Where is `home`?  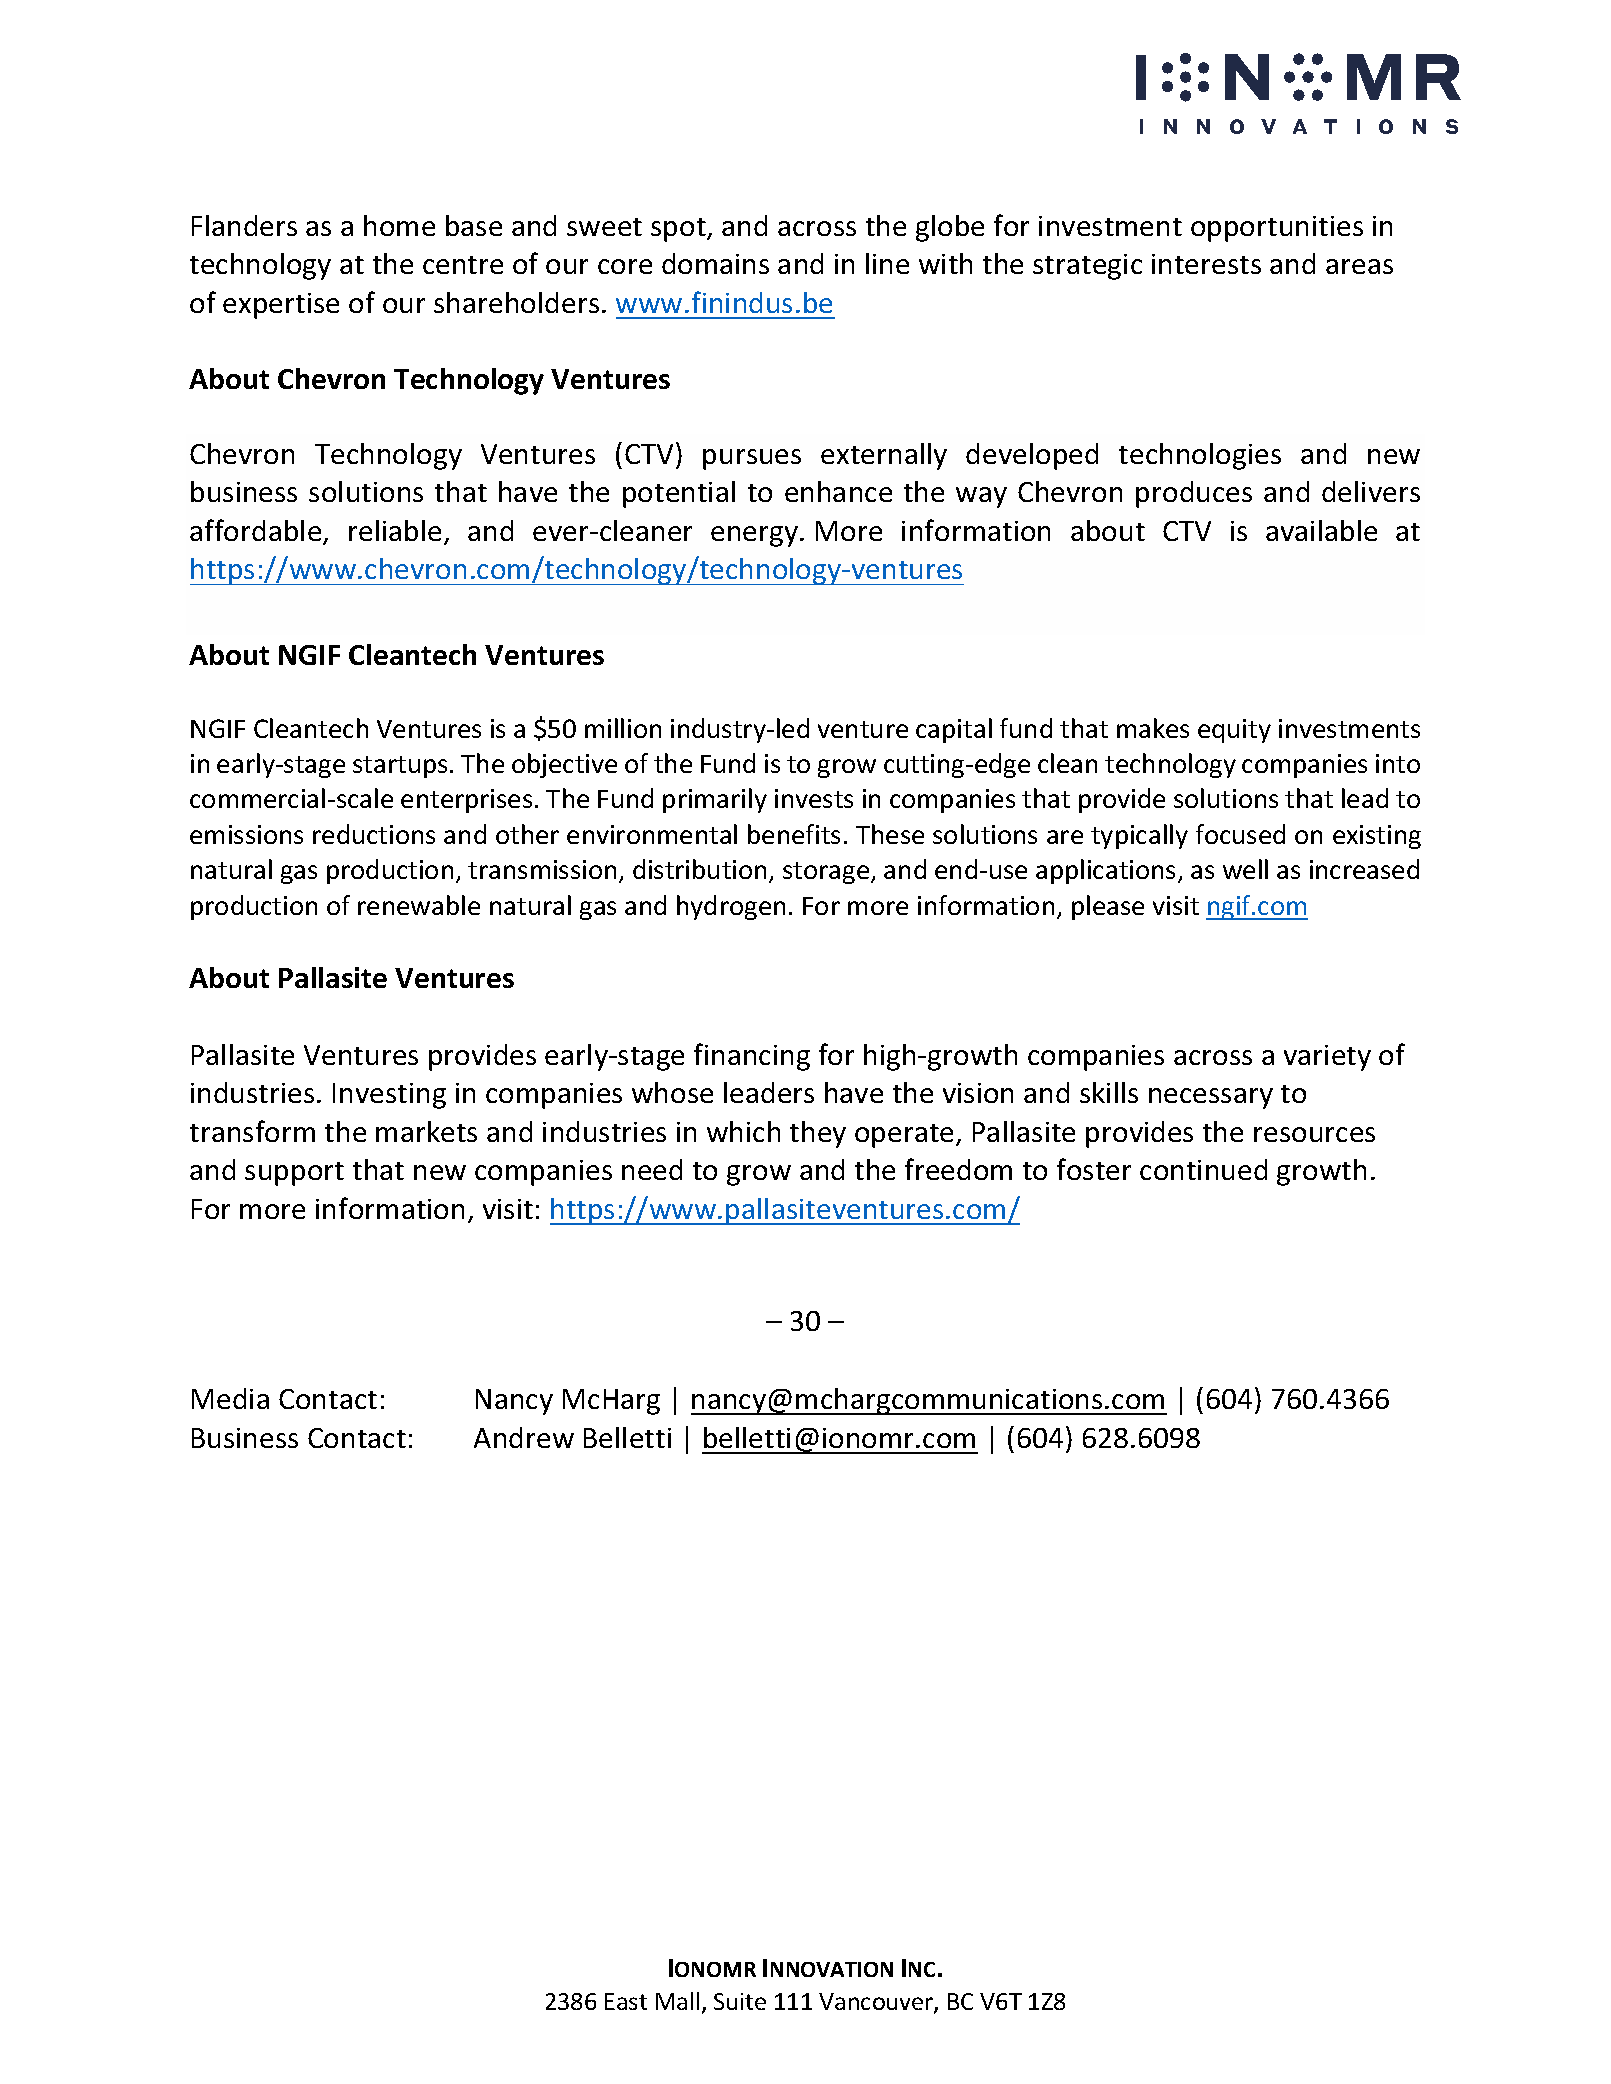 home is located at coordinates (399, 225).
